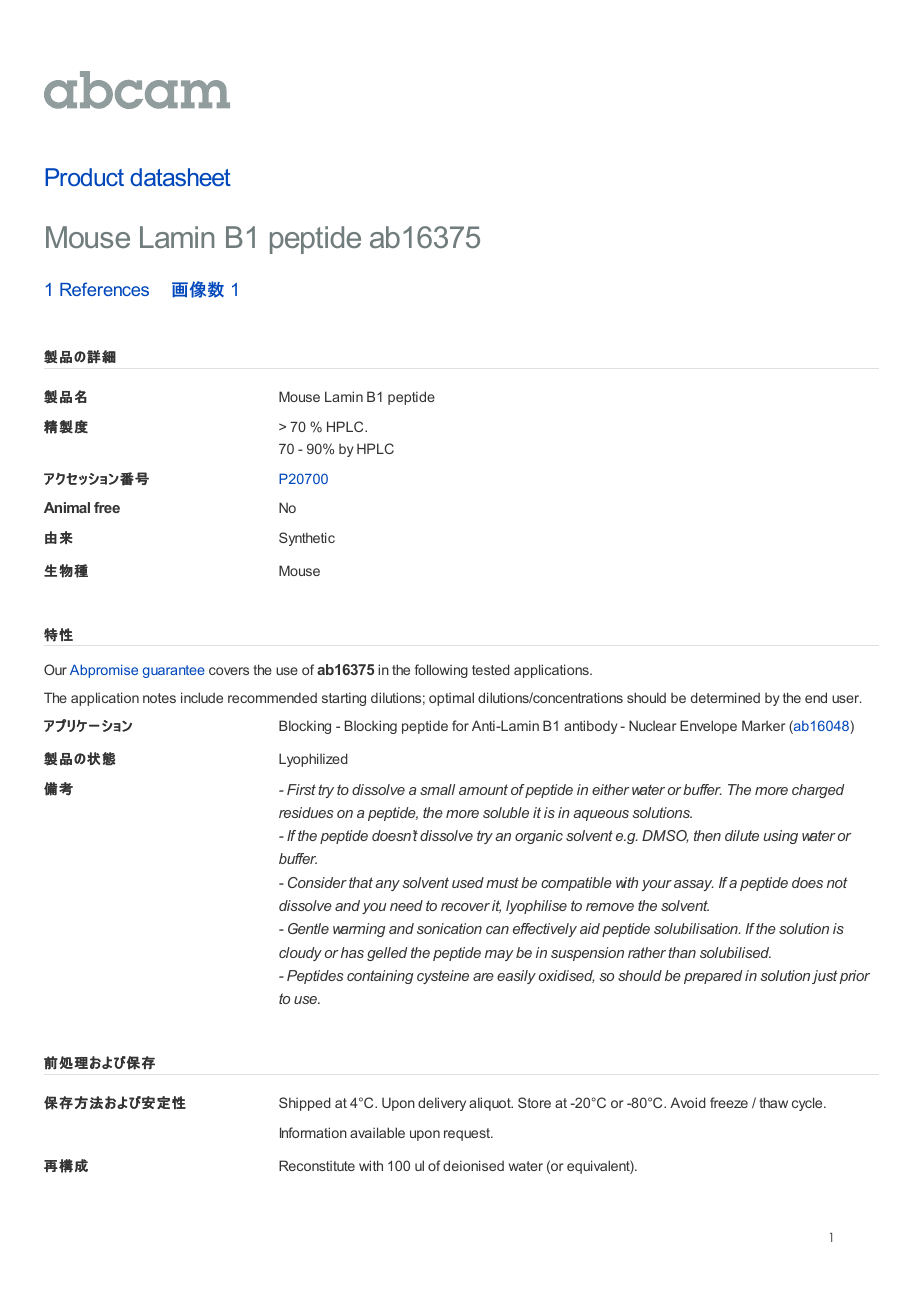 The height and width of the screenshot is (1308, 924). I want to click on guarantee, so click(174, 671).
